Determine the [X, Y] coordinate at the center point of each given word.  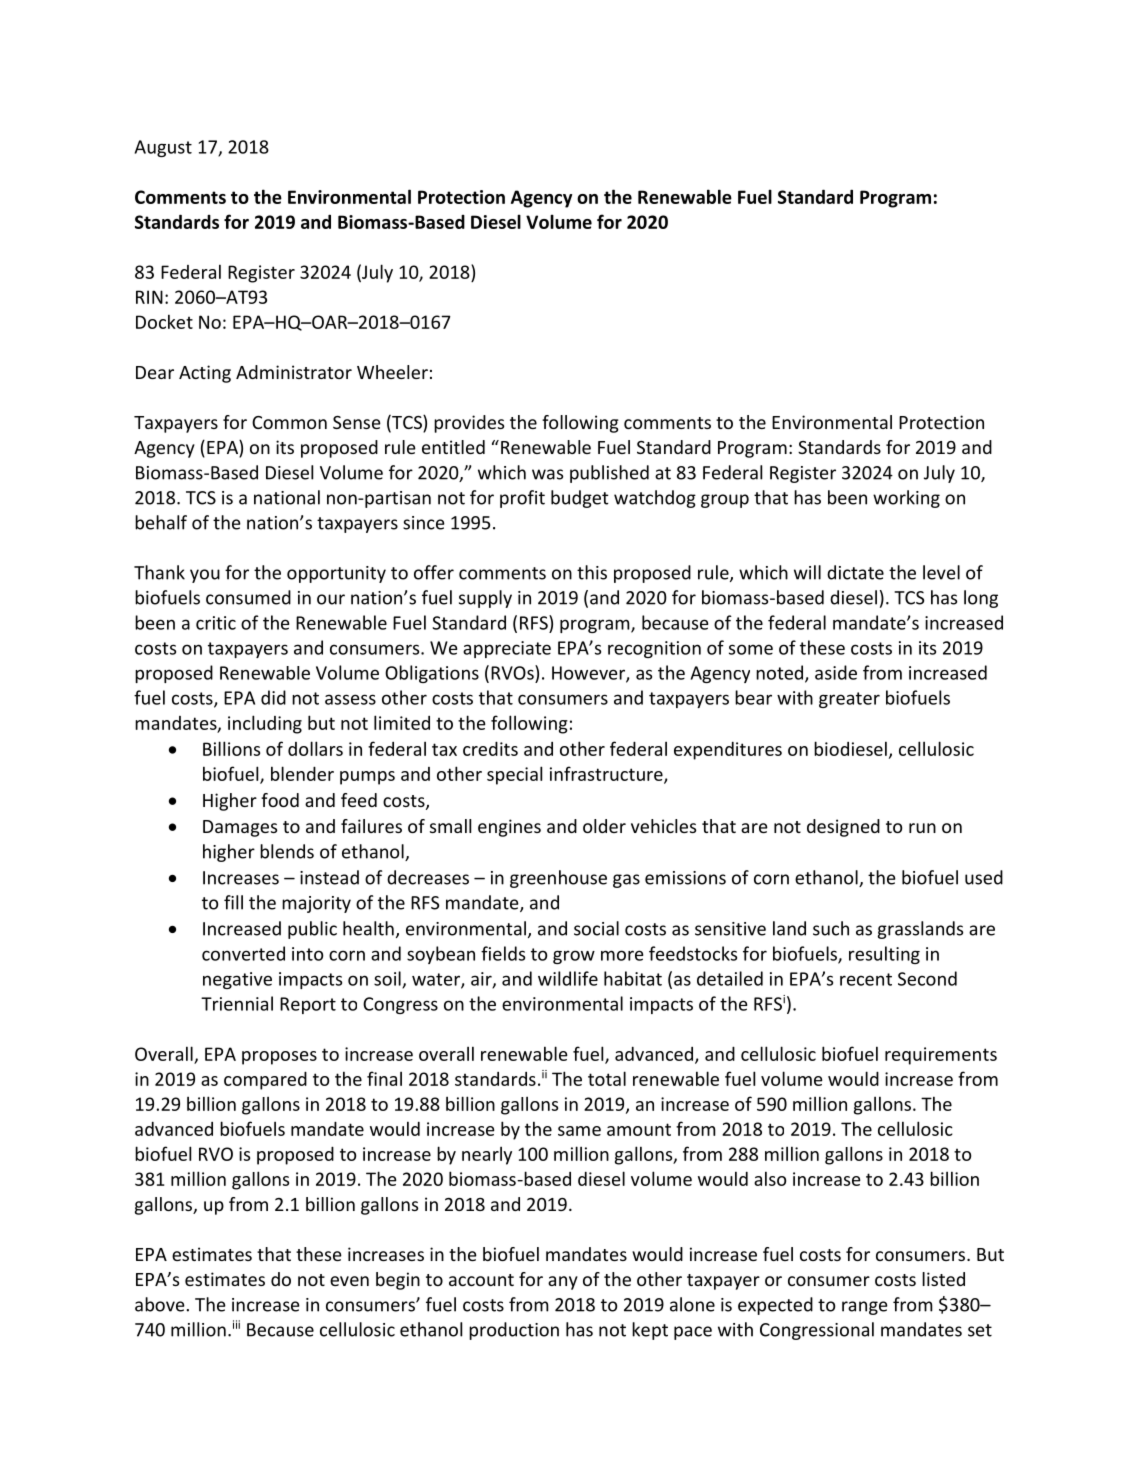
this [592, 572]
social [596, 928]
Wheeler [392, 372]
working [906, 499]
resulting [884, 955]
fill [233, 902]
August [163, 148]
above [160, 1304]
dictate [855, 572]
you [205, 576]
